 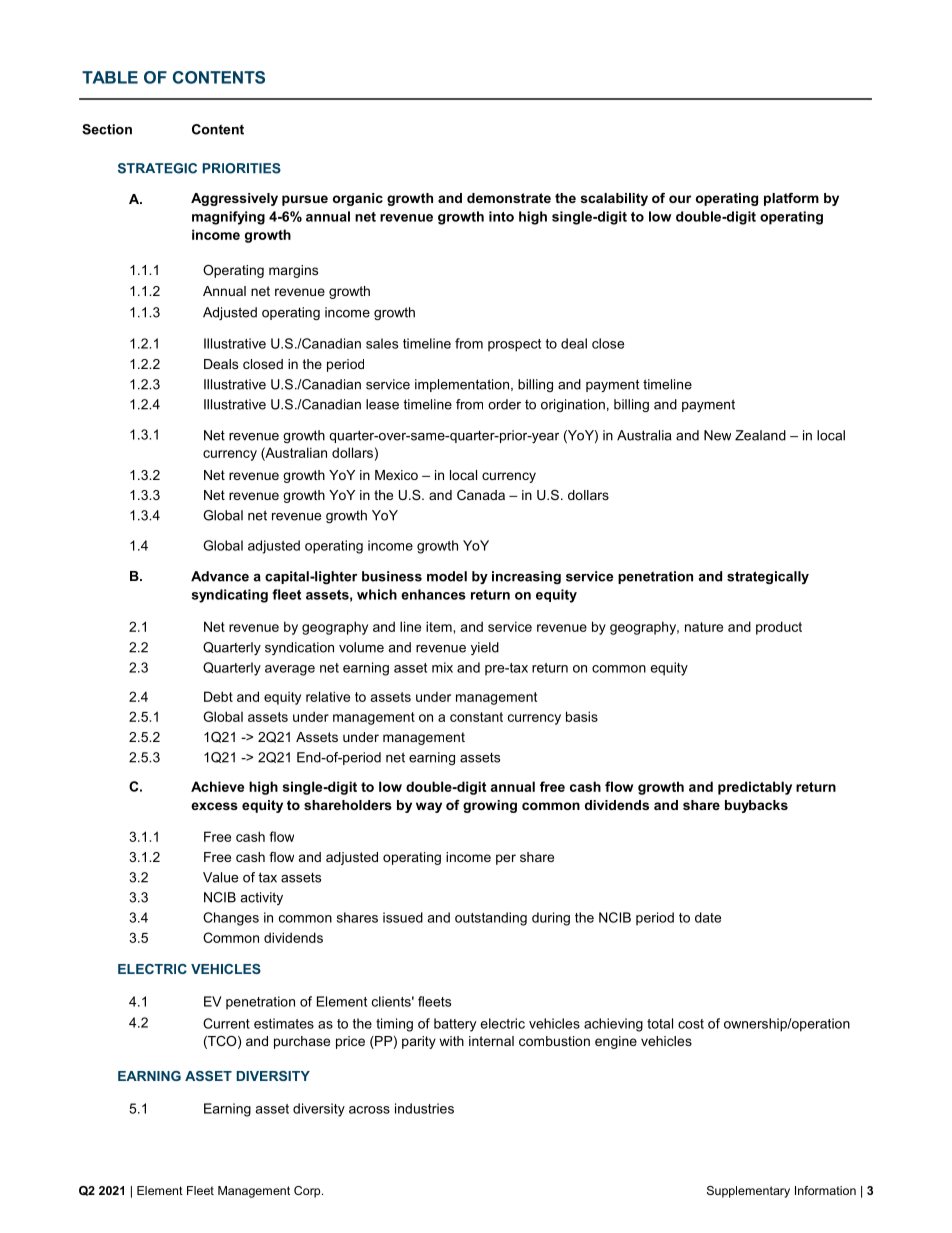 What do you see at coordinates (717, 435) in the document?
I see `New` at bounding box center [717, 435].
